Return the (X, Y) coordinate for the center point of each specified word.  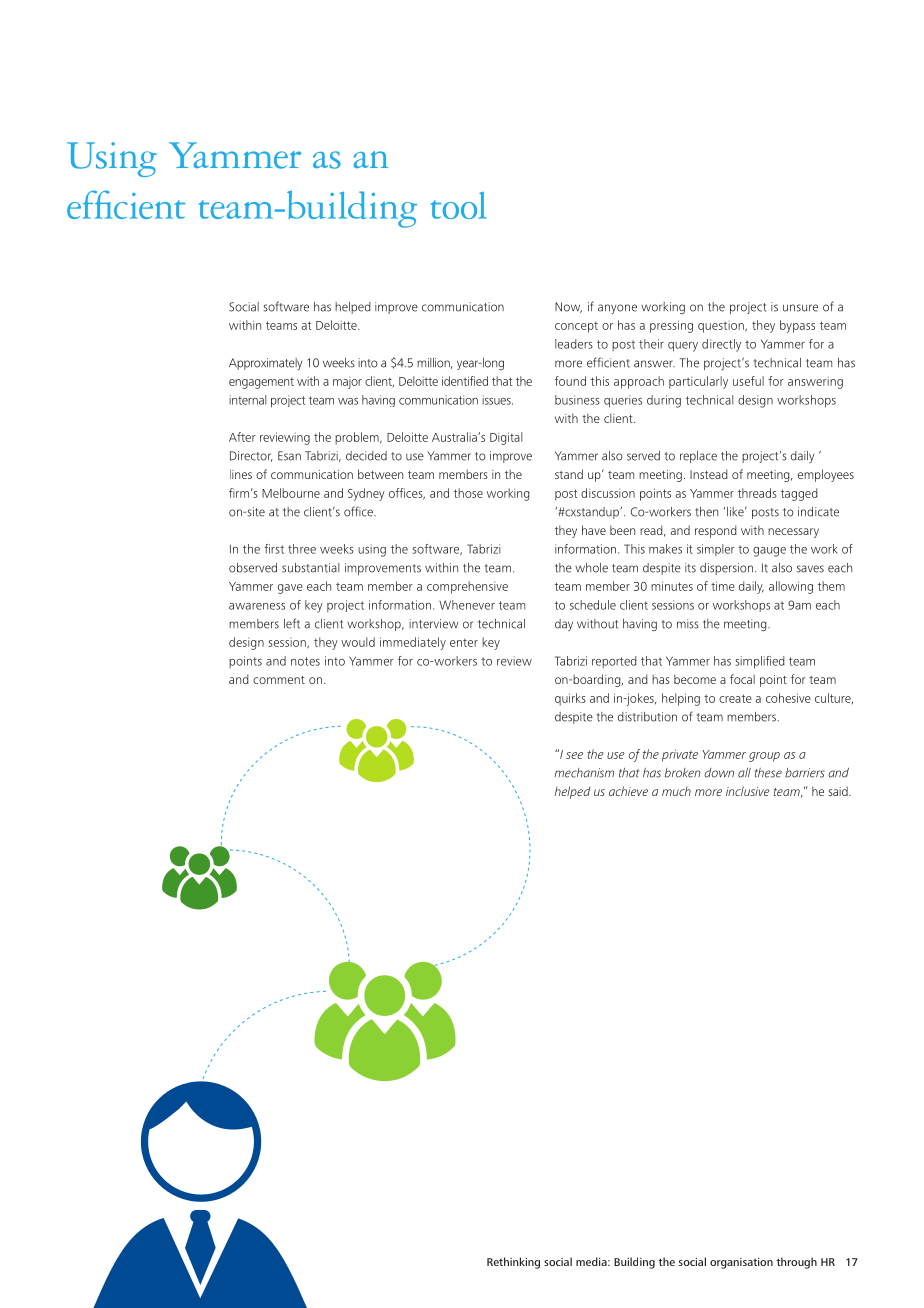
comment (279, 680)
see (574, 755)
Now (568, 307)
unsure (800, 308)
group (764, 757)
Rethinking (513, 1263)
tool (458, 205)
